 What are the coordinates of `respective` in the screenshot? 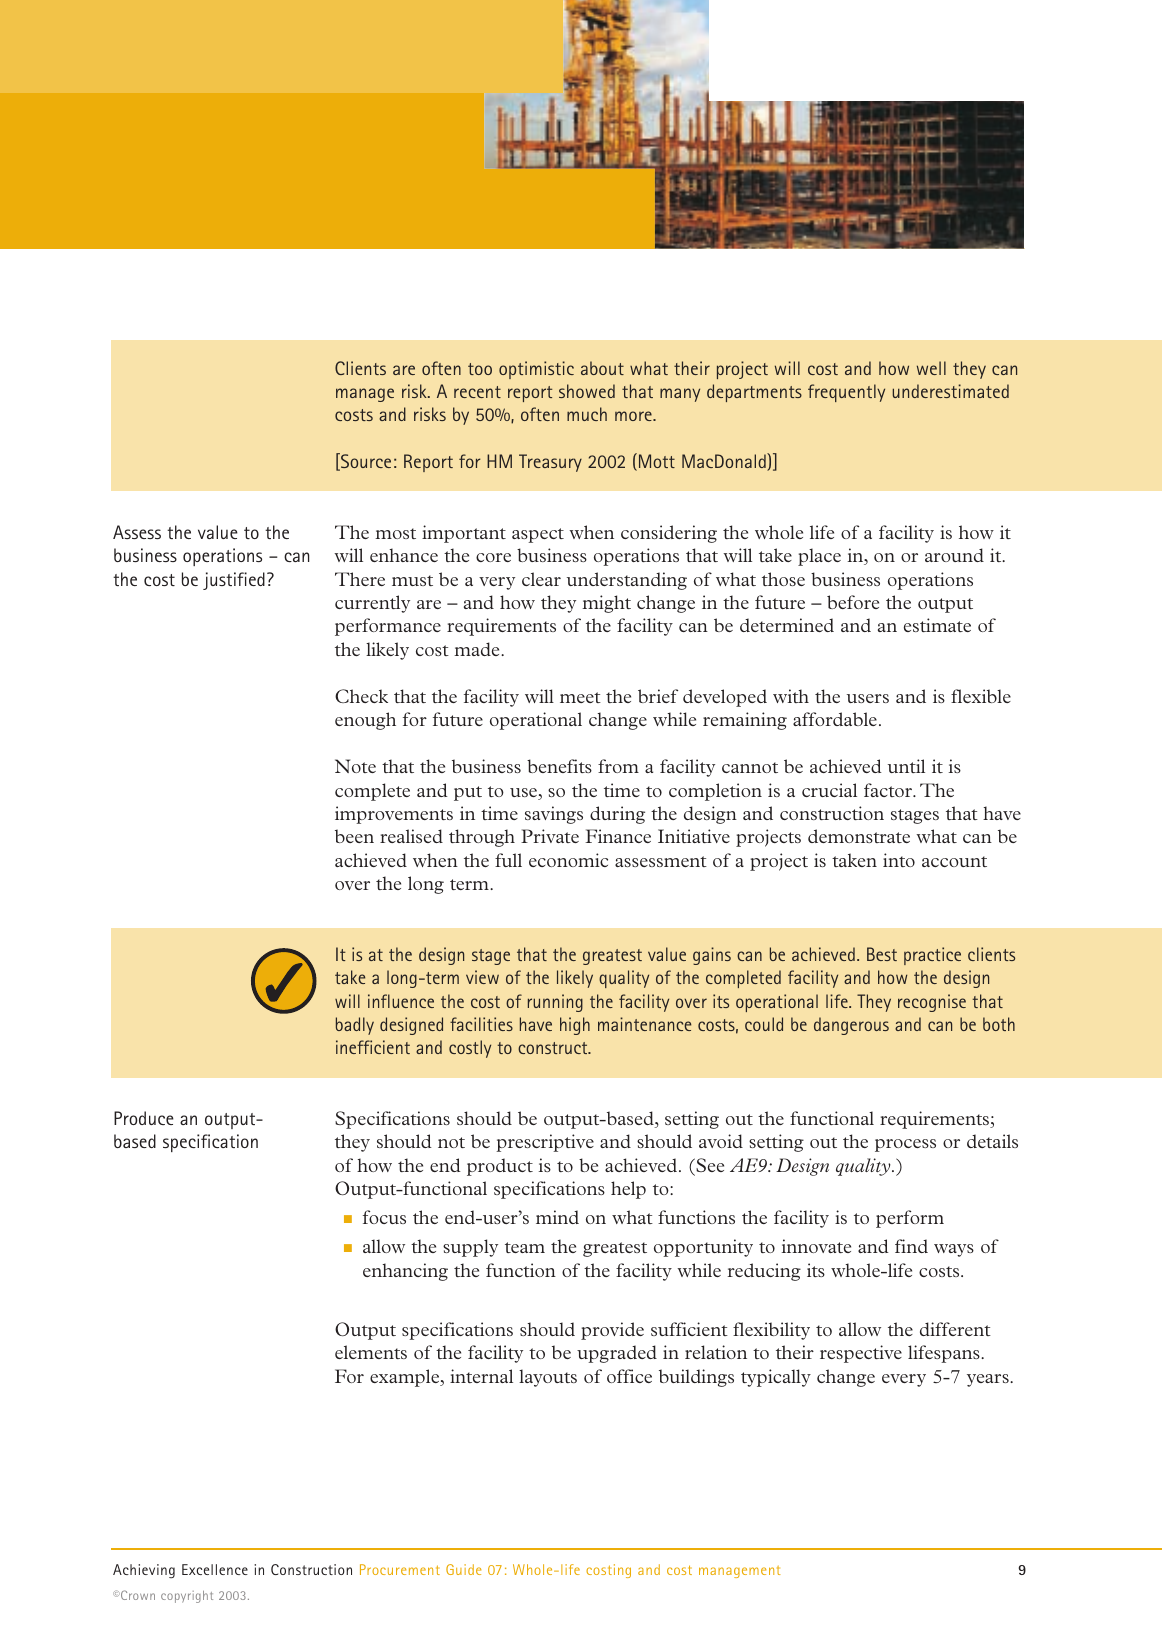 It's located at (861, 1354).
